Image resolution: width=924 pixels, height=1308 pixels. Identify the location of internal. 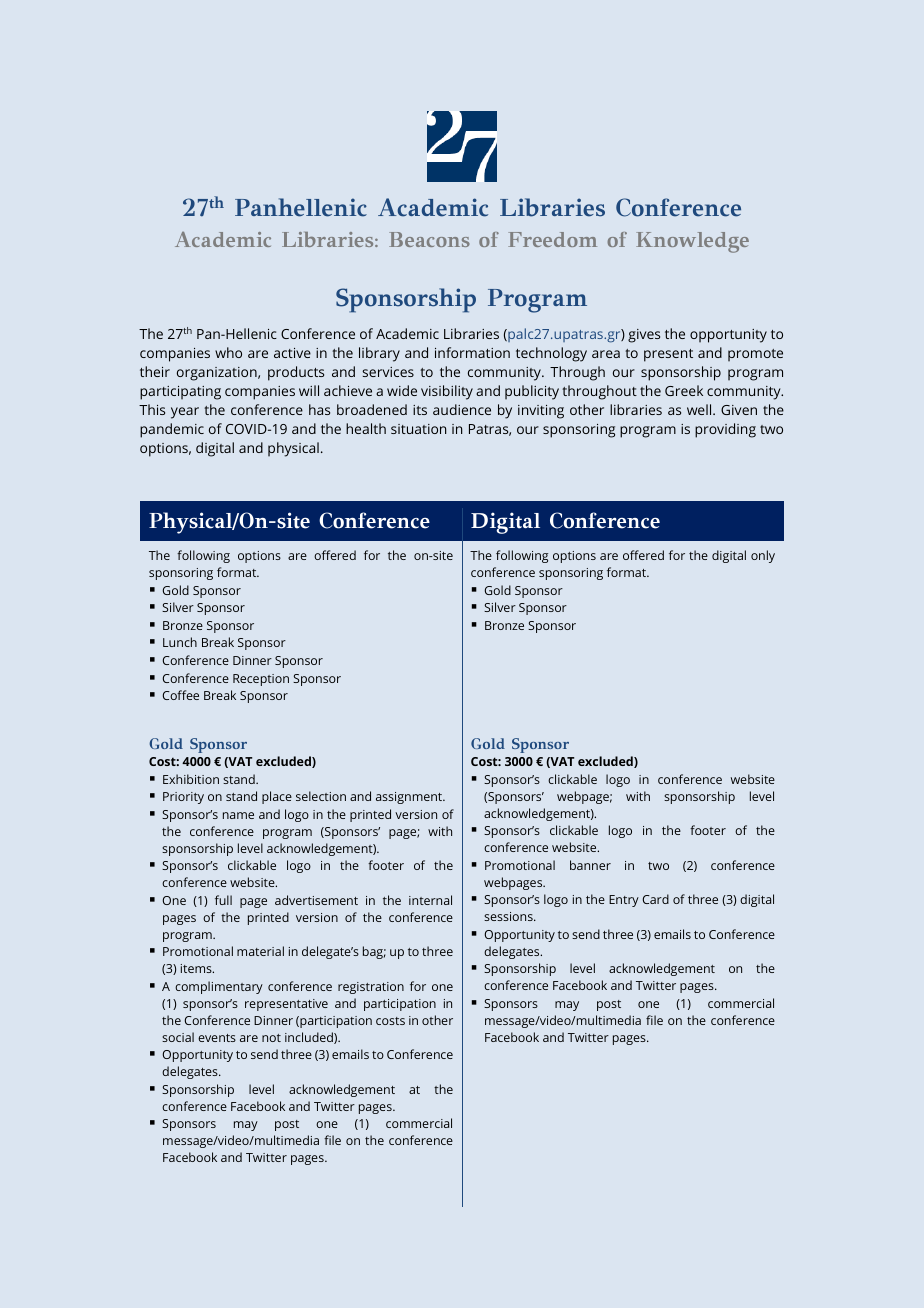
(430, 900).
